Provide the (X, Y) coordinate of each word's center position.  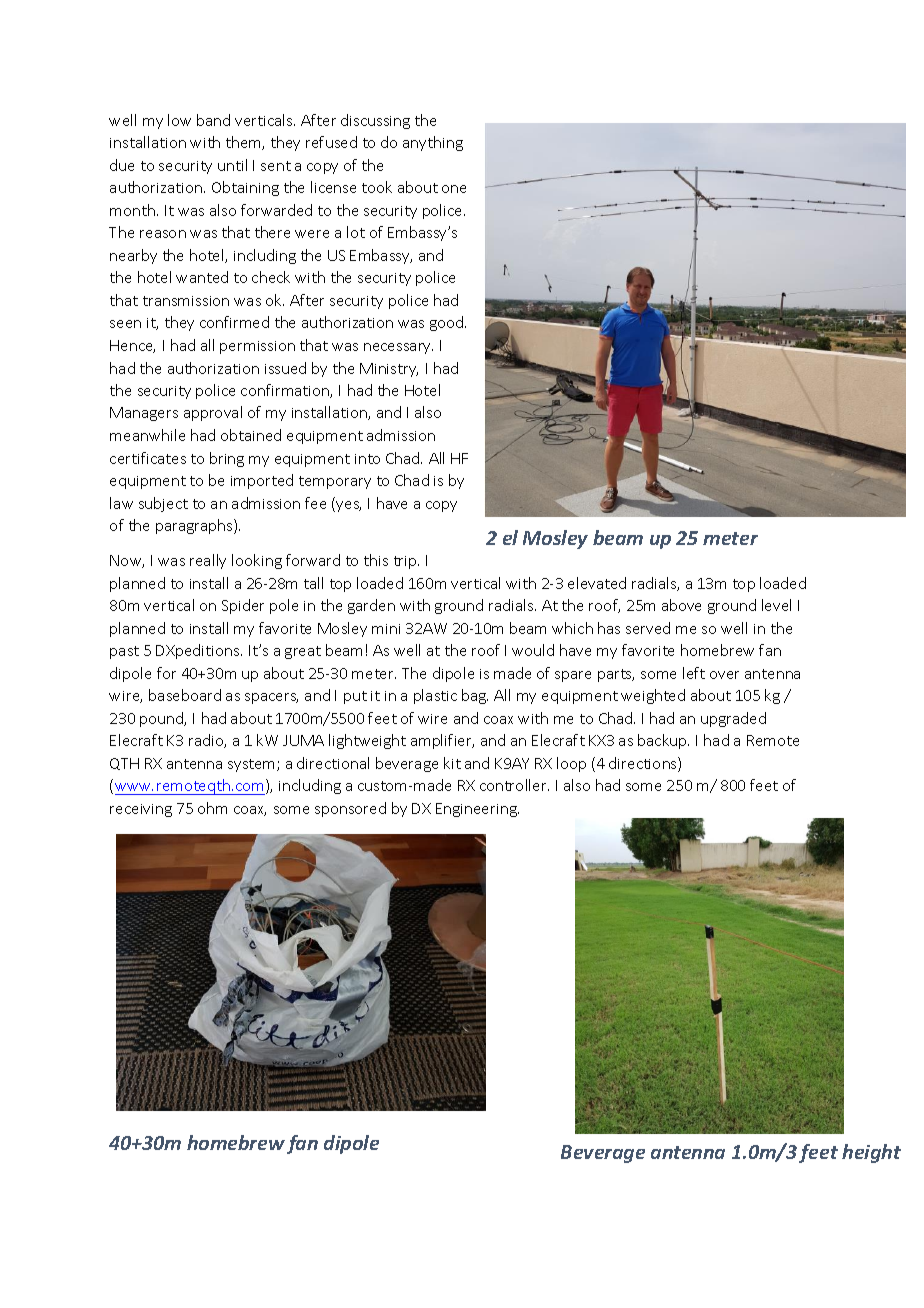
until (232, 165)
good (448, 323)
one (454, 189)
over (724, 675)
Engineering (477, 810)
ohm (212, 808)
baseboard (185, 695)
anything (433, 143)
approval (213, 413)
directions (644, 764)
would (533, 650)
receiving (141, 810)
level (776, 605)
